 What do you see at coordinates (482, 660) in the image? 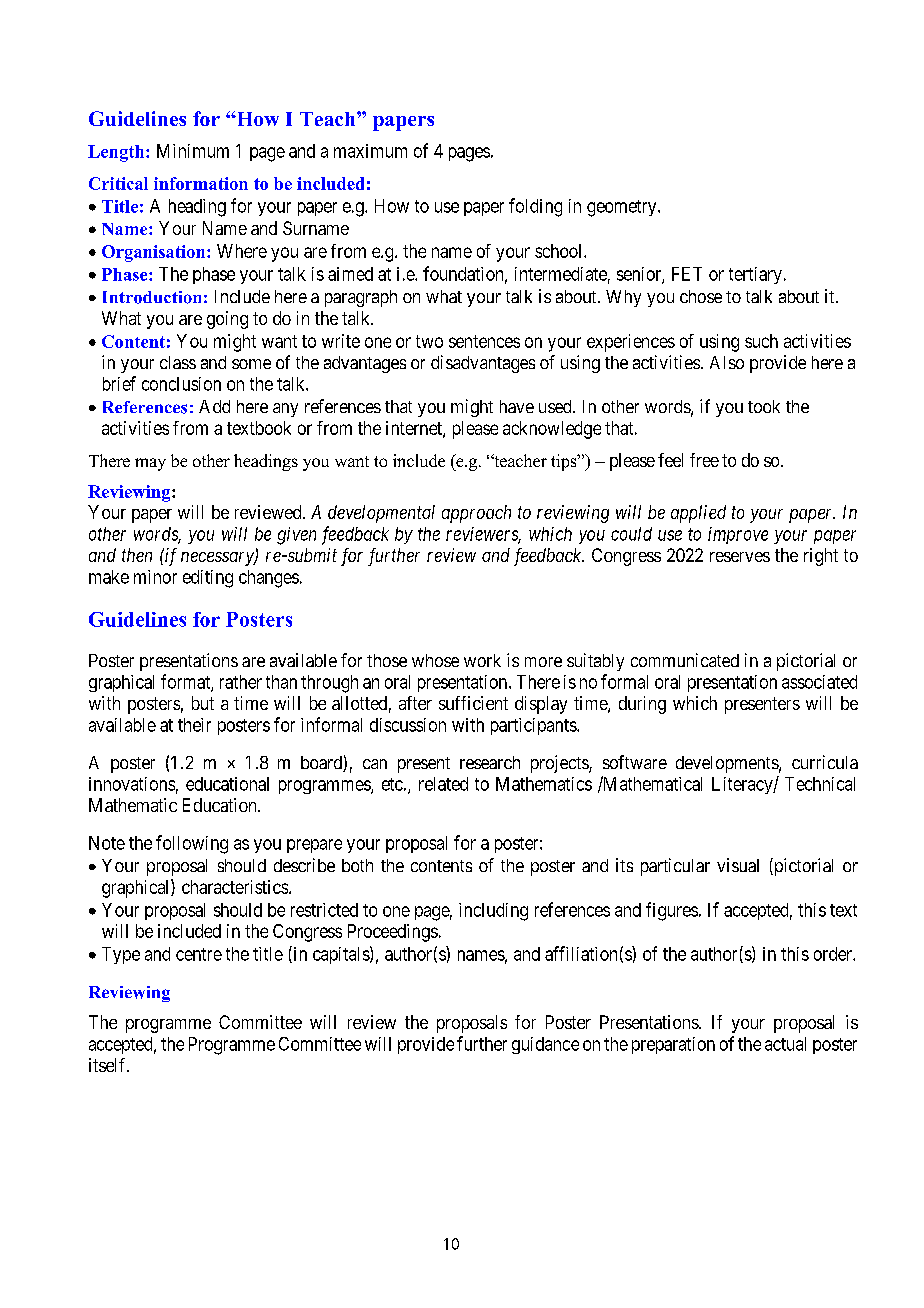
I see `work` at bounding box center [482, 660].
